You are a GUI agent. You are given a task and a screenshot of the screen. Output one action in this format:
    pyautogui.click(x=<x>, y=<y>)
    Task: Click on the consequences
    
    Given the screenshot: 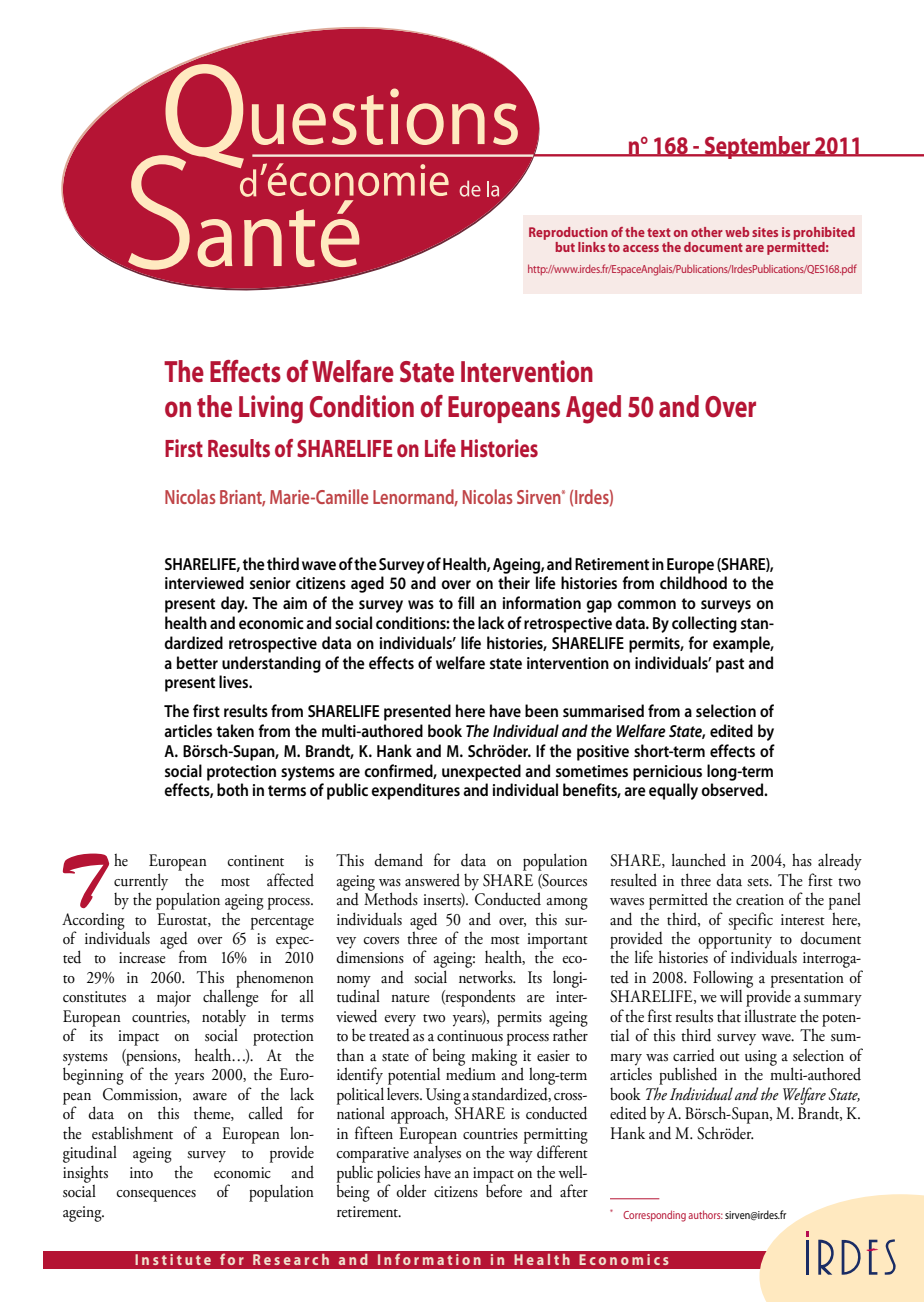 What is the action you would take?
    pyautogui.click(x=156, y=1196)
